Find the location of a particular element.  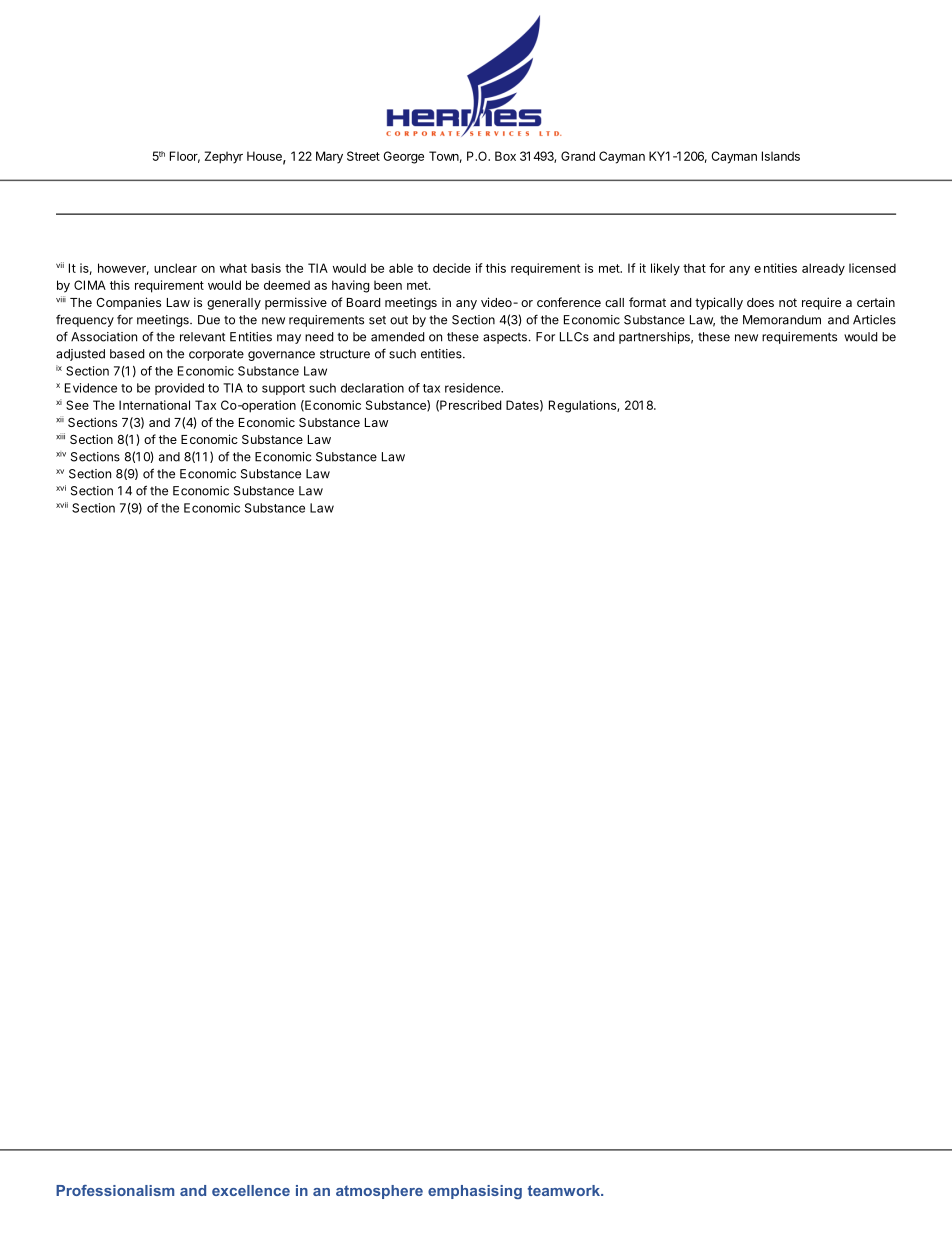

Islands is located at coordinates (781, 156).
